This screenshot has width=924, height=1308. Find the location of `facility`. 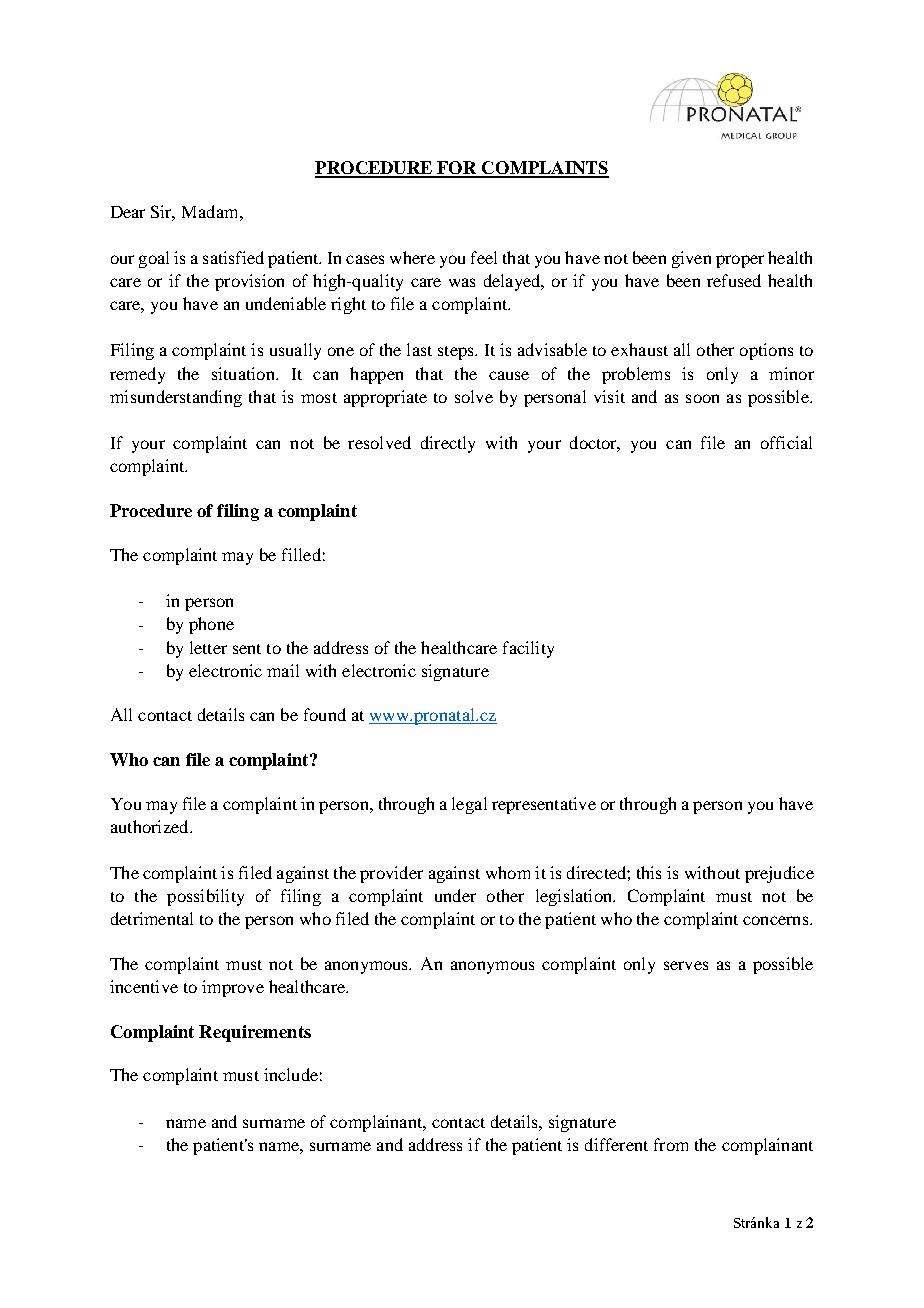

facility is located at coordinates (528, 649).
